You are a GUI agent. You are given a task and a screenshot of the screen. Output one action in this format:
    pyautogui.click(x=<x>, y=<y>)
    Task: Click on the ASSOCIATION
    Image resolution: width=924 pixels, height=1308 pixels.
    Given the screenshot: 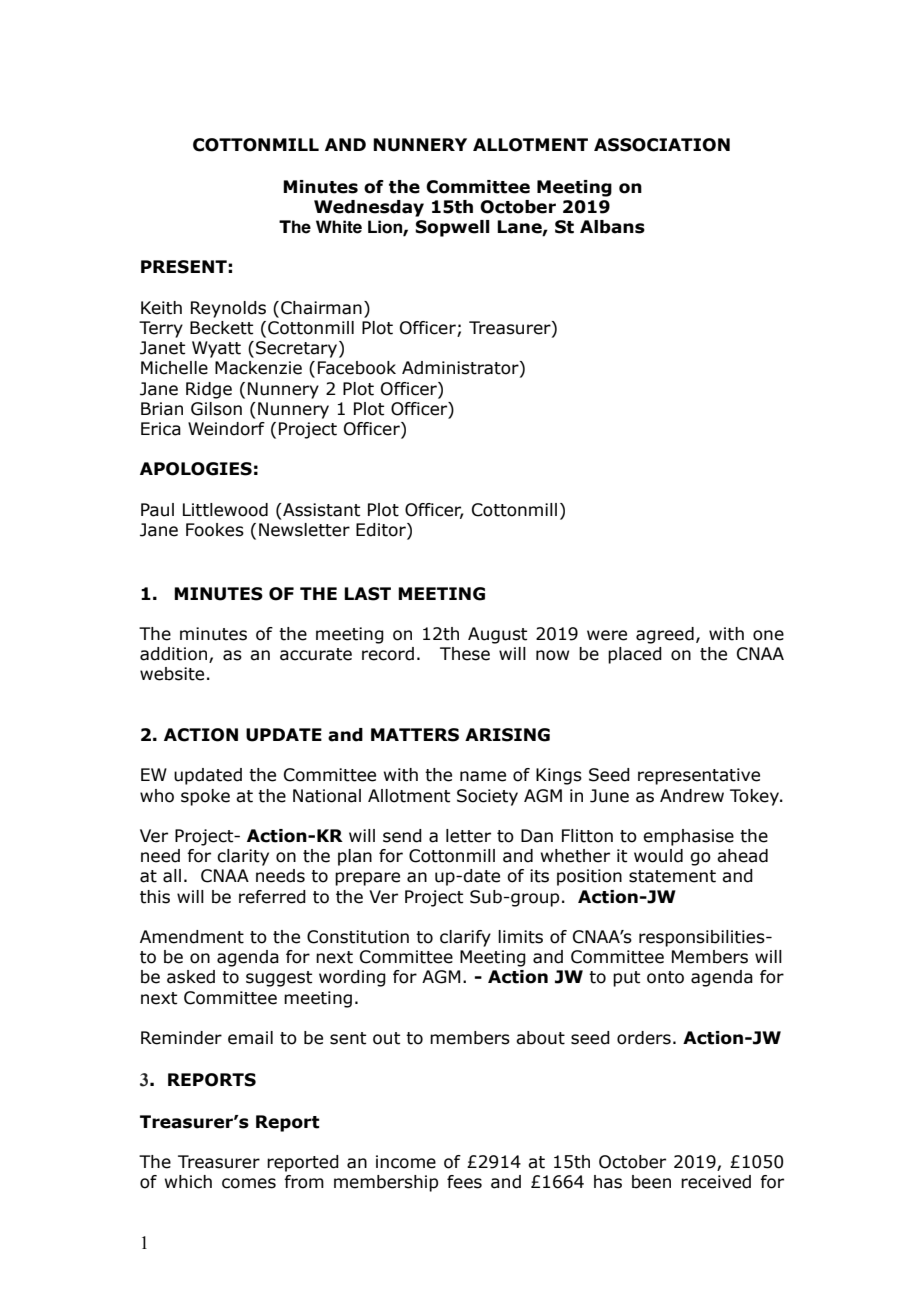 What is the action you would take?
    pyautogui.click(x=662, y=145)
